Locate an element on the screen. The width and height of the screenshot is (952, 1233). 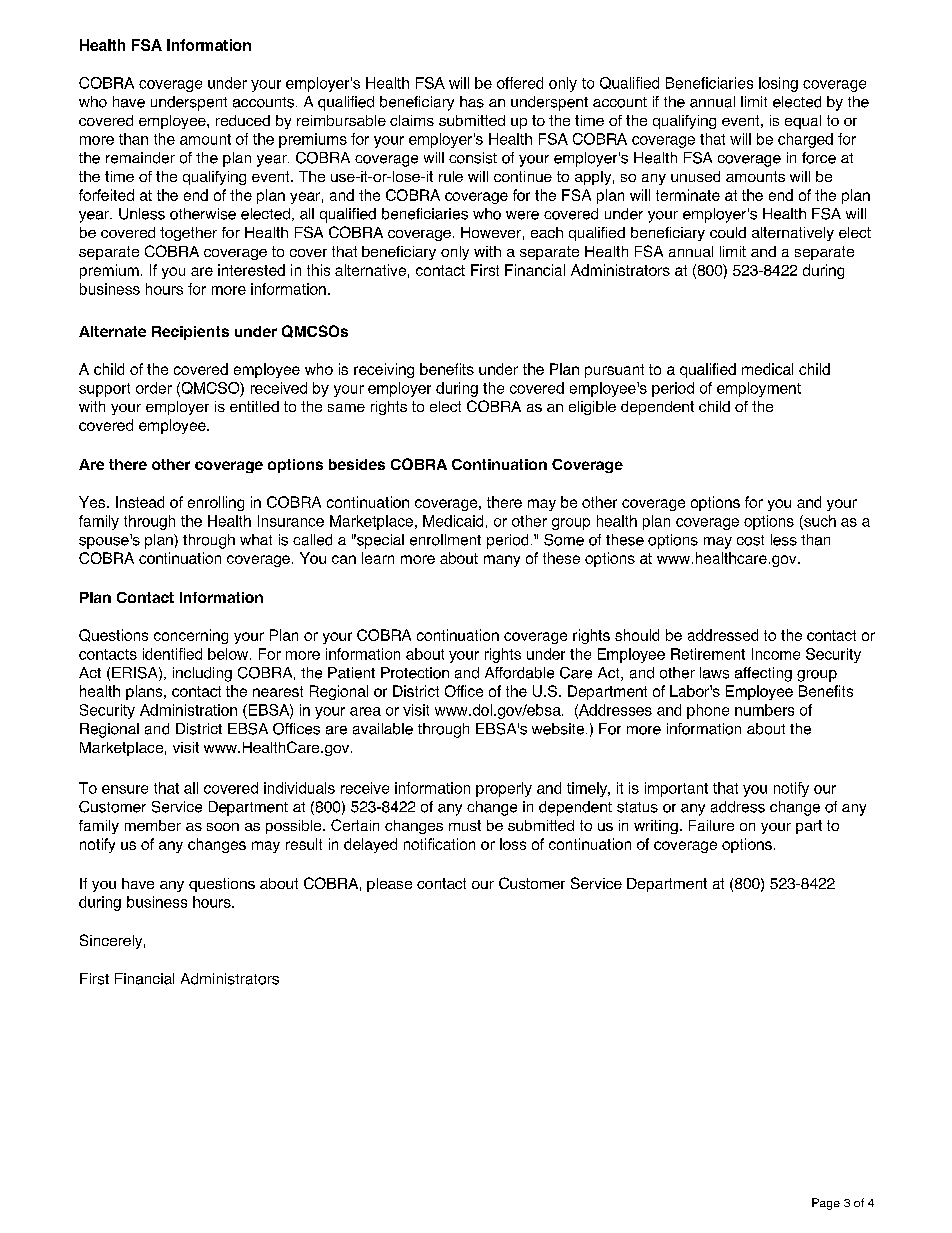
Failure is located at coordinates (711, 825).
